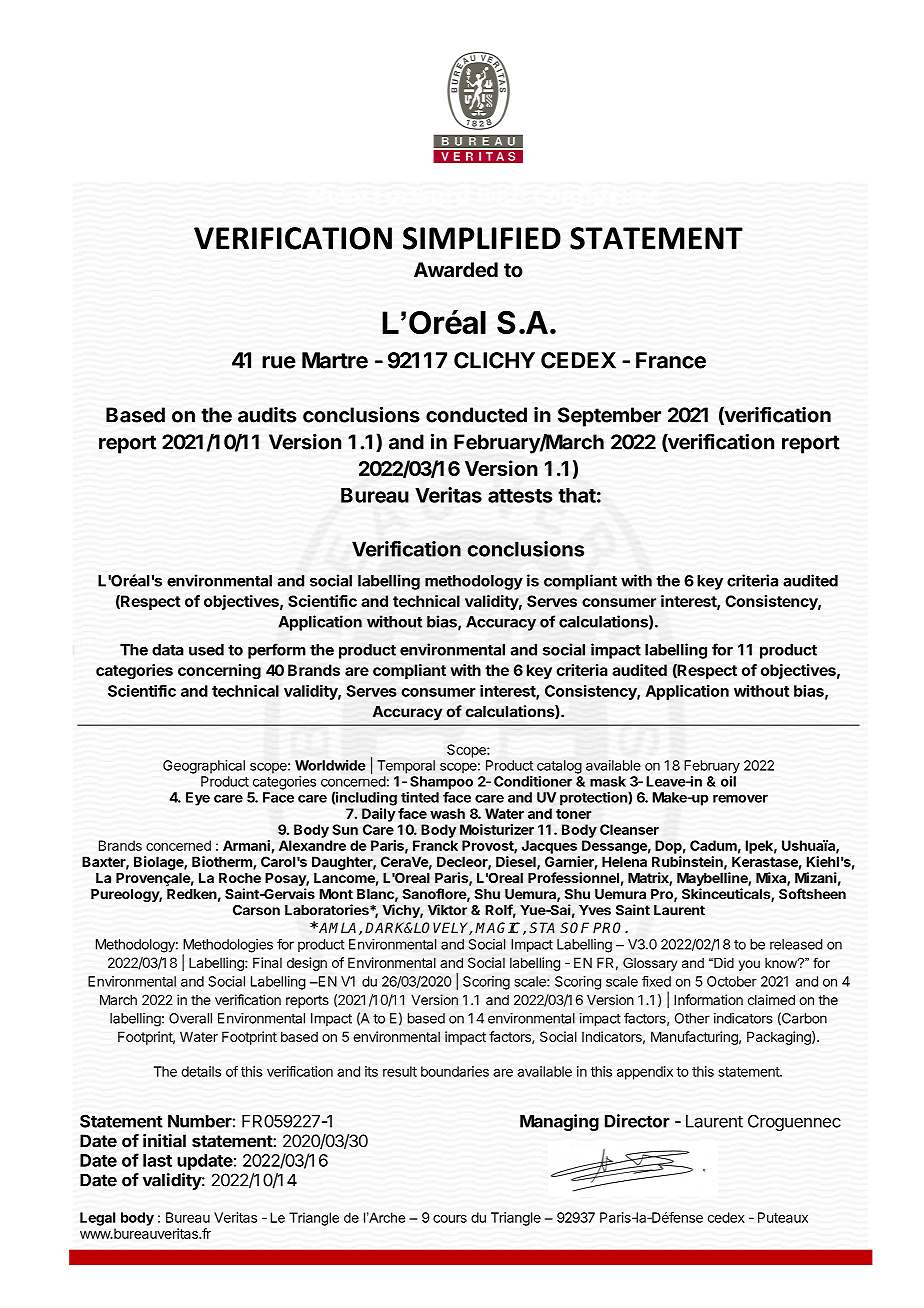 This screenshot has height=1308, width=924. What do you see at coordinates (204, 767) in the screenshot?
I see `Geographical` at bounding box center [204, 767].
